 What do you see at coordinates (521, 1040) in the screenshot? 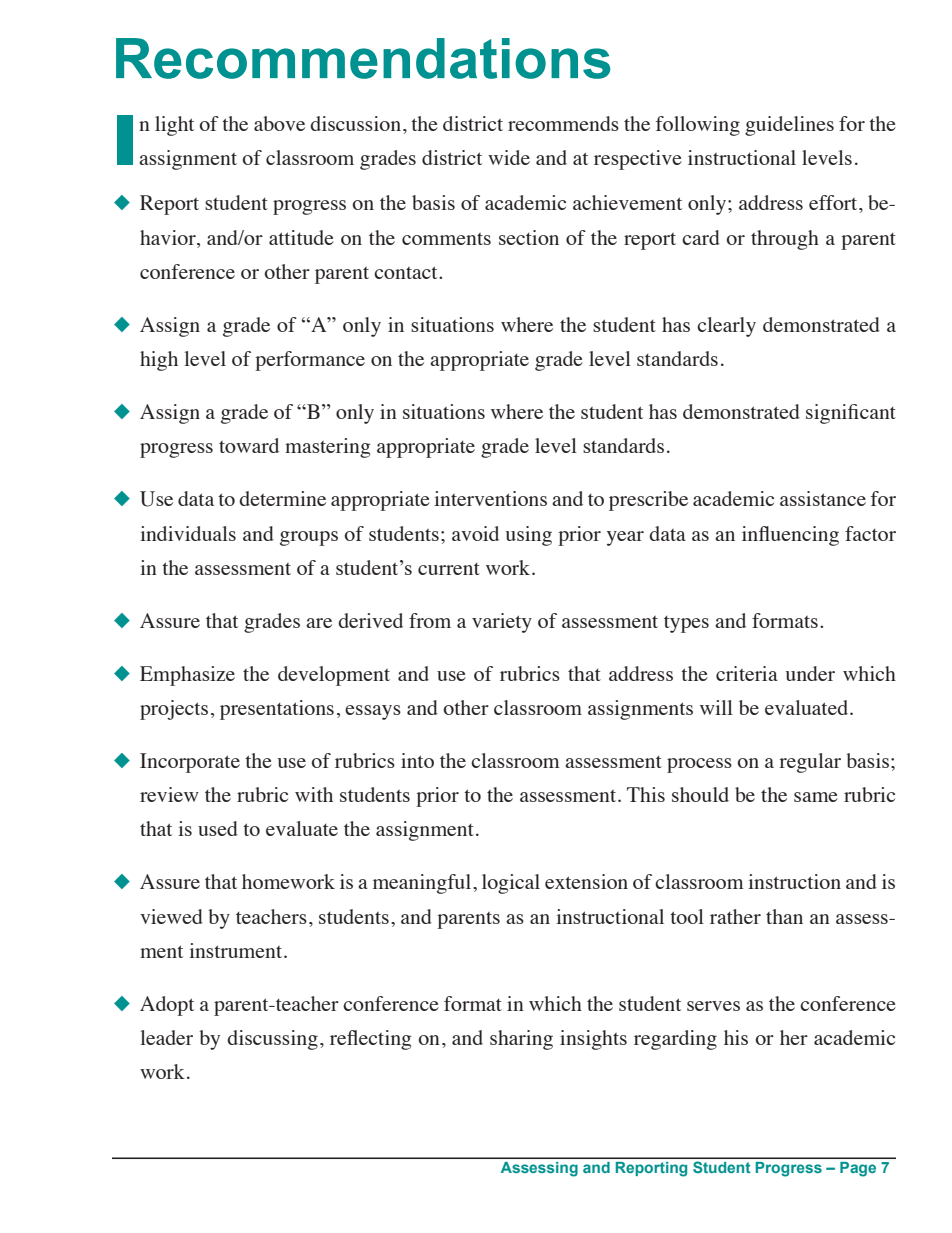
I see `sharing` at bounding box center [521, 1040].
